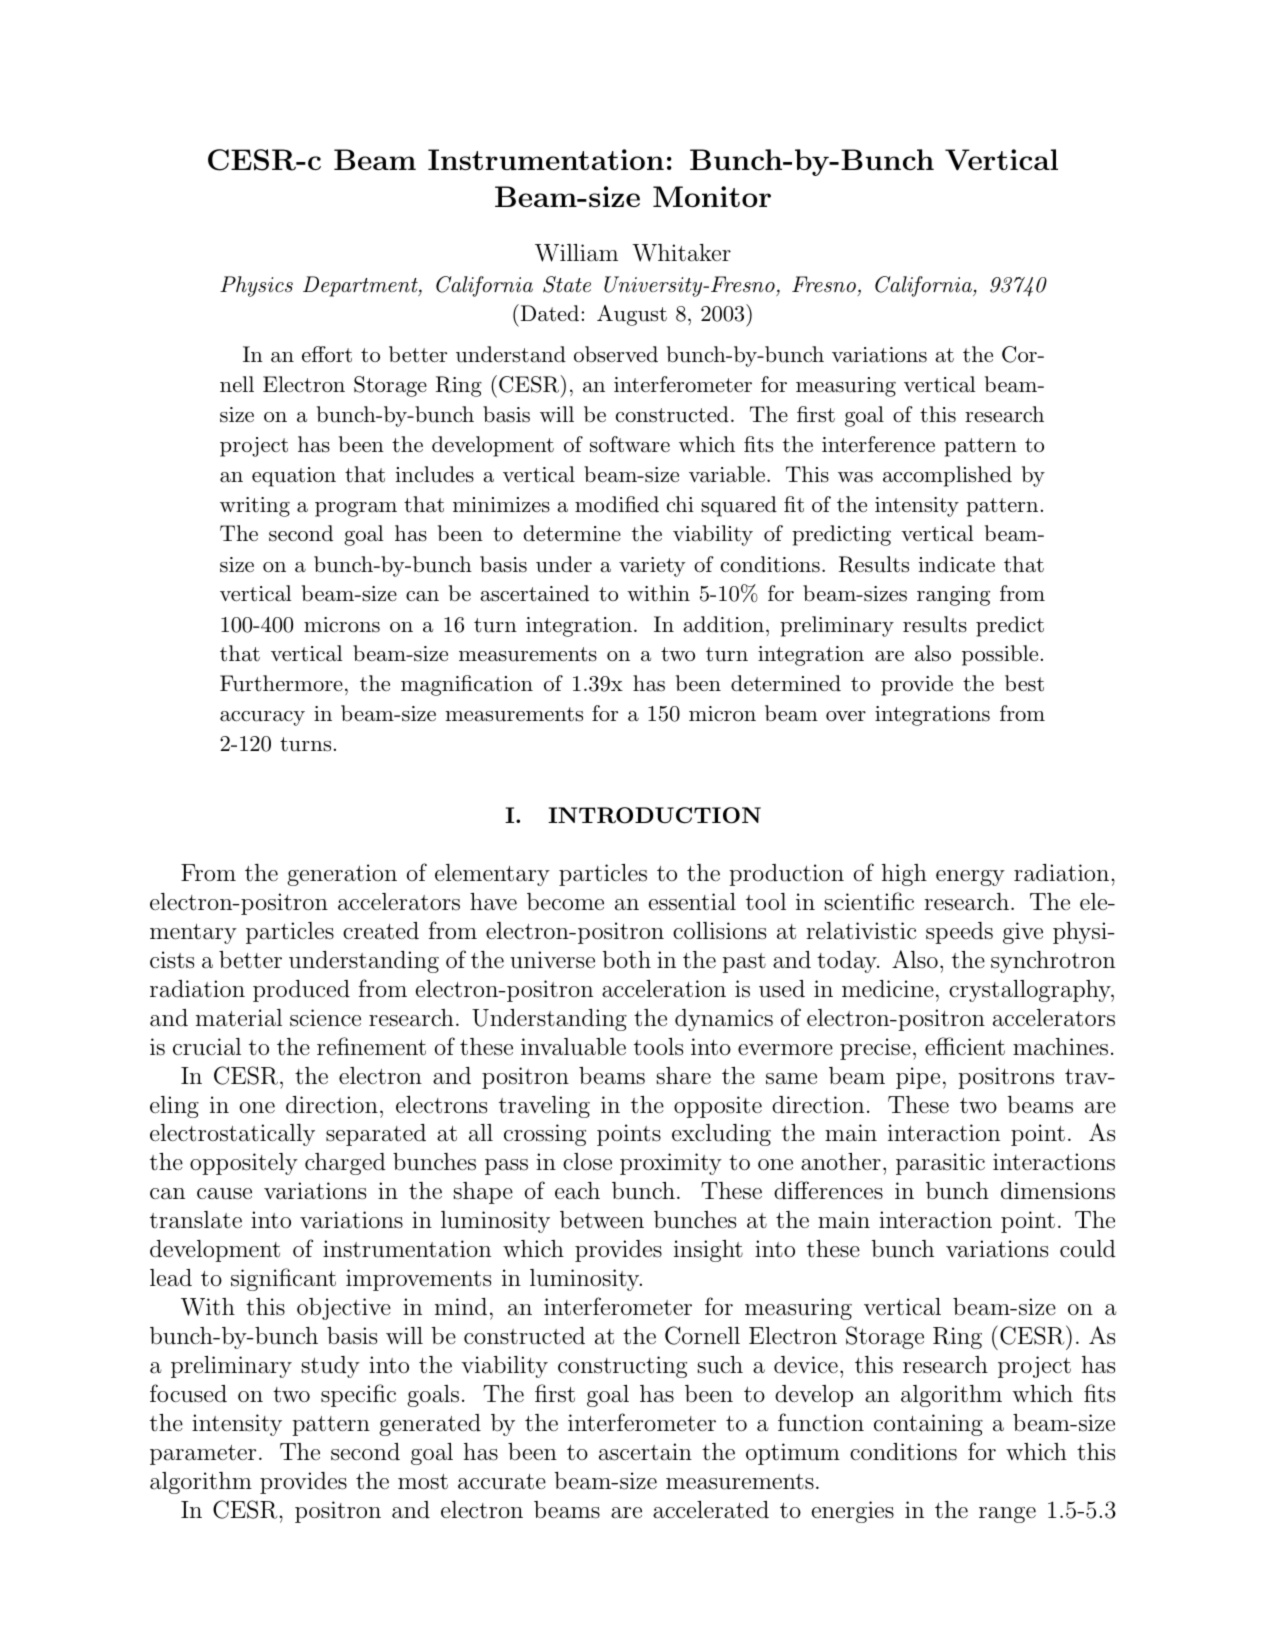 The height and width of the screenshot is (1643, 1270). I want to click on generation, so click(342, 875).
